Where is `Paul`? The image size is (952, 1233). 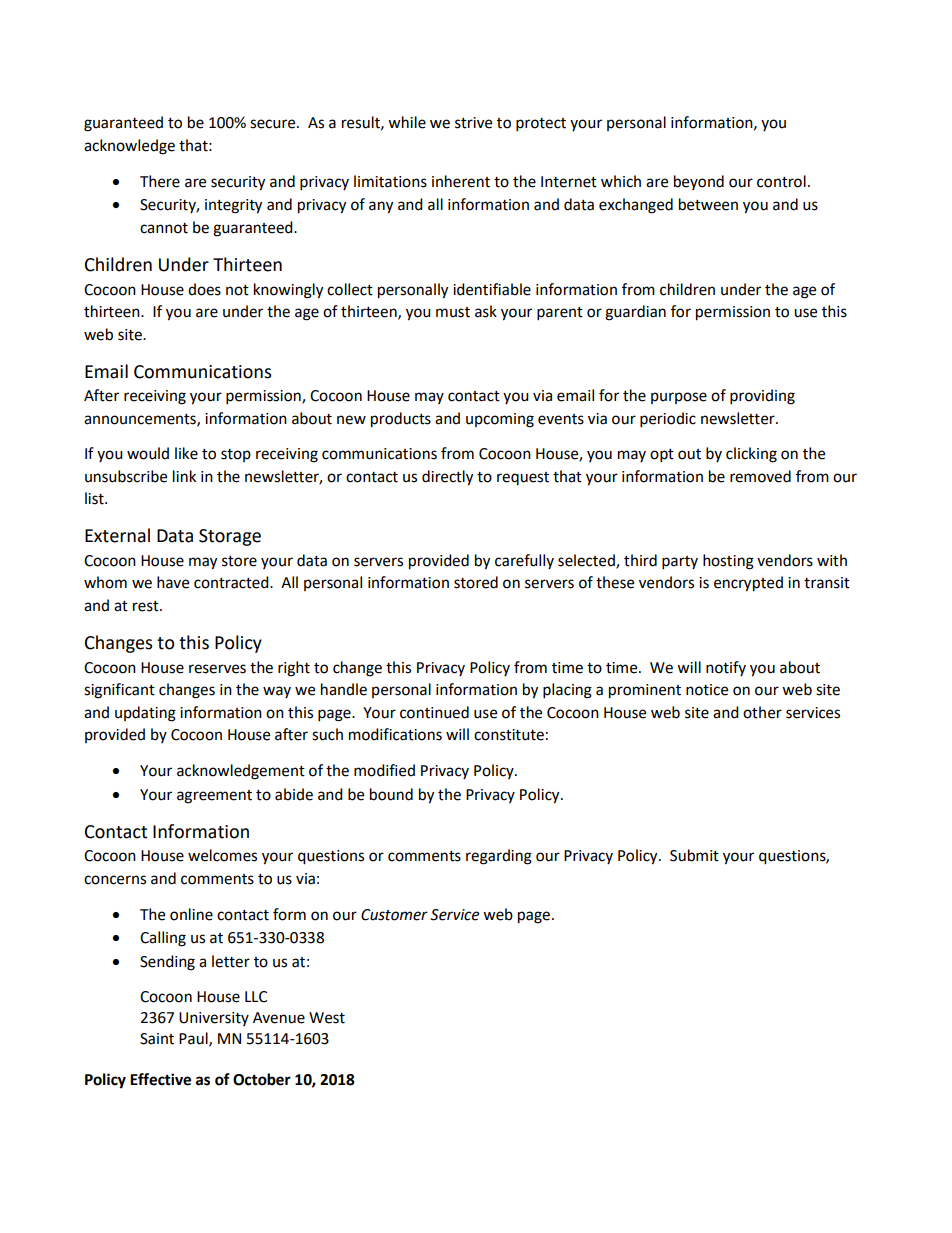 Paul is located at coordinates (194, 1039).
